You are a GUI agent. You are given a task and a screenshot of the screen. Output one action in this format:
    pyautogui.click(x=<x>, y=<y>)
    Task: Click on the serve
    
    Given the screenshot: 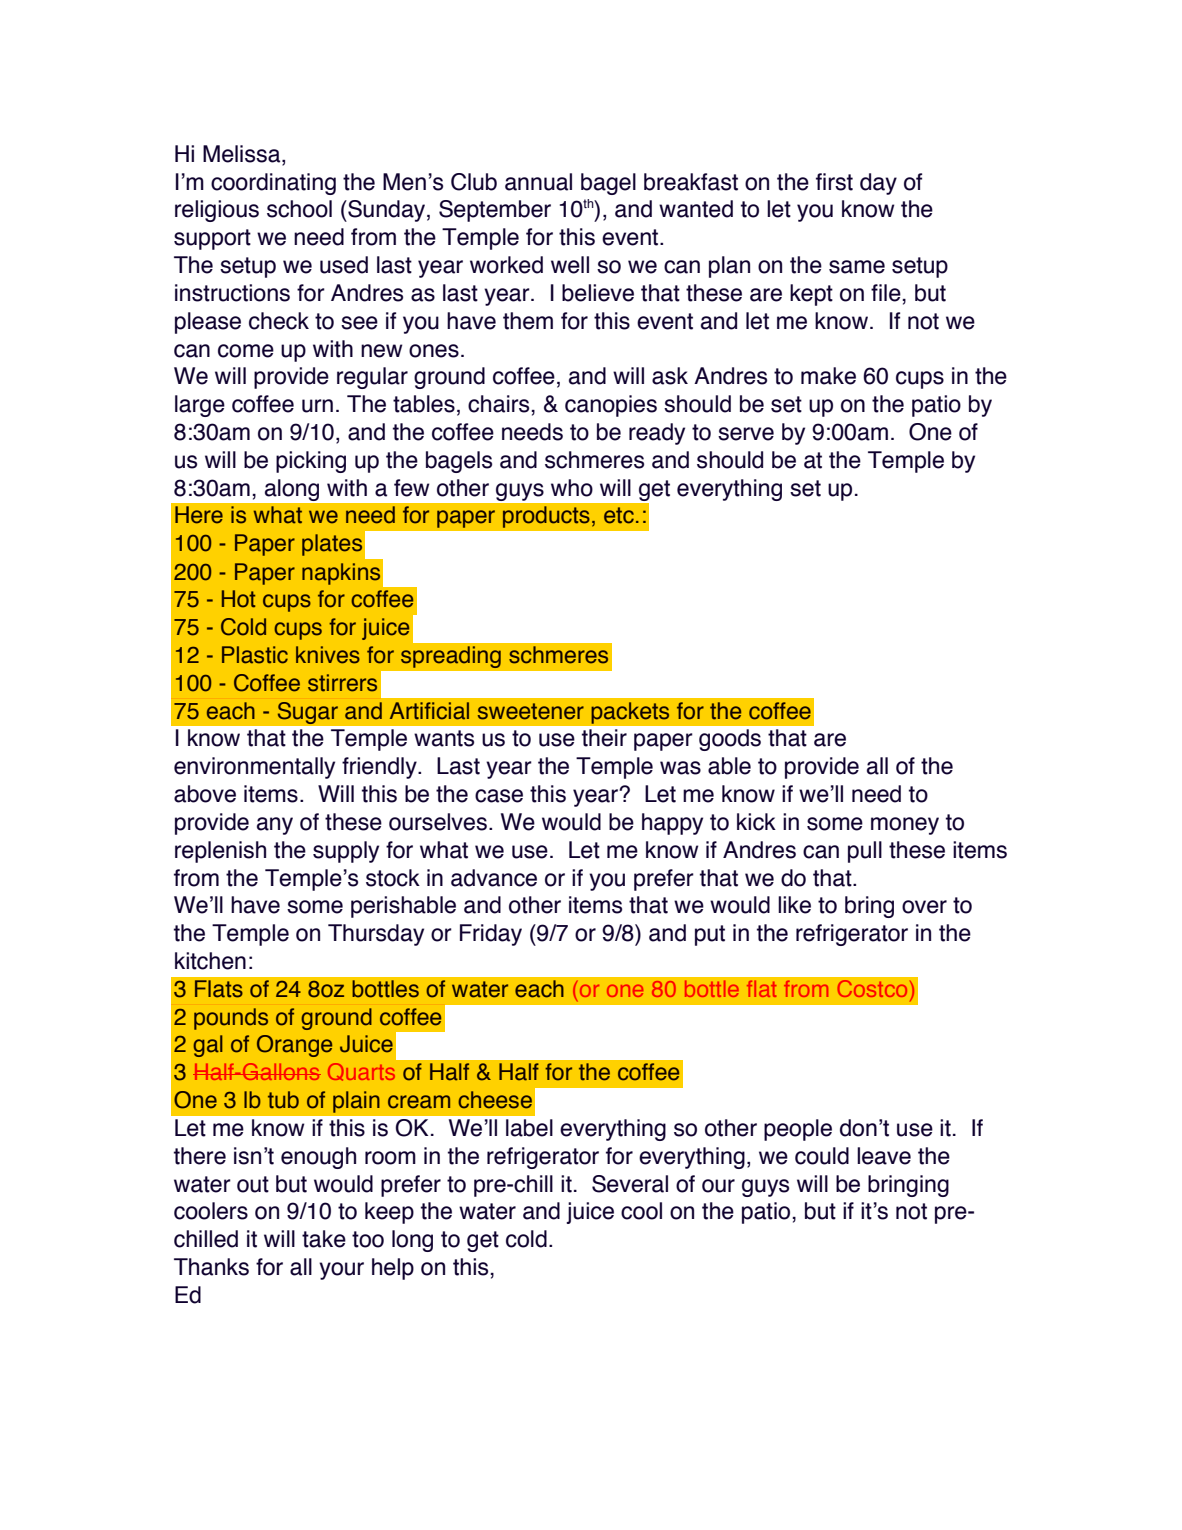 What is the action you would take?
    pyautogui.click(x=746, y=434)
